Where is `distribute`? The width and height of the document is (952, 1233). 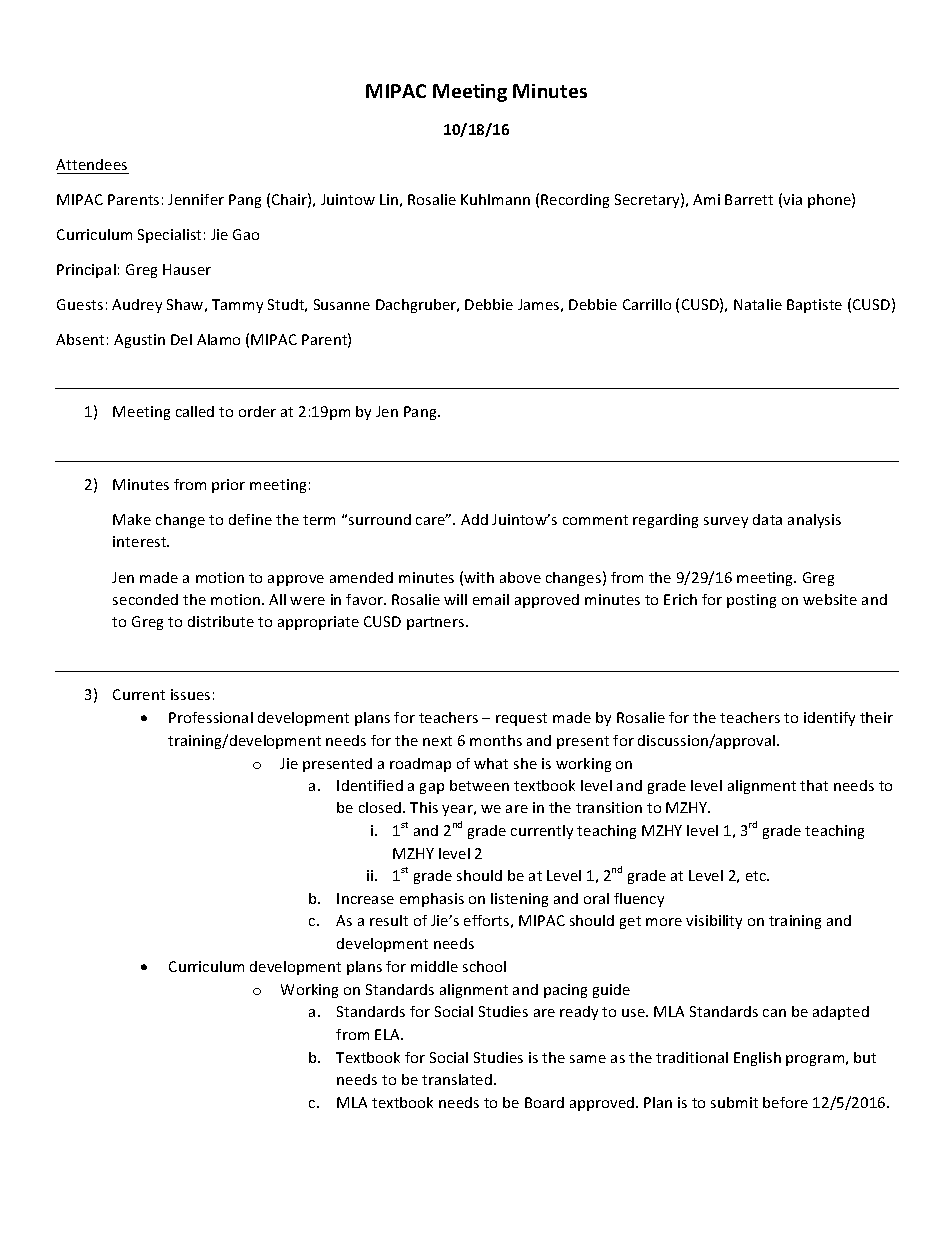 distribute is located at coordinates (221, 621).
